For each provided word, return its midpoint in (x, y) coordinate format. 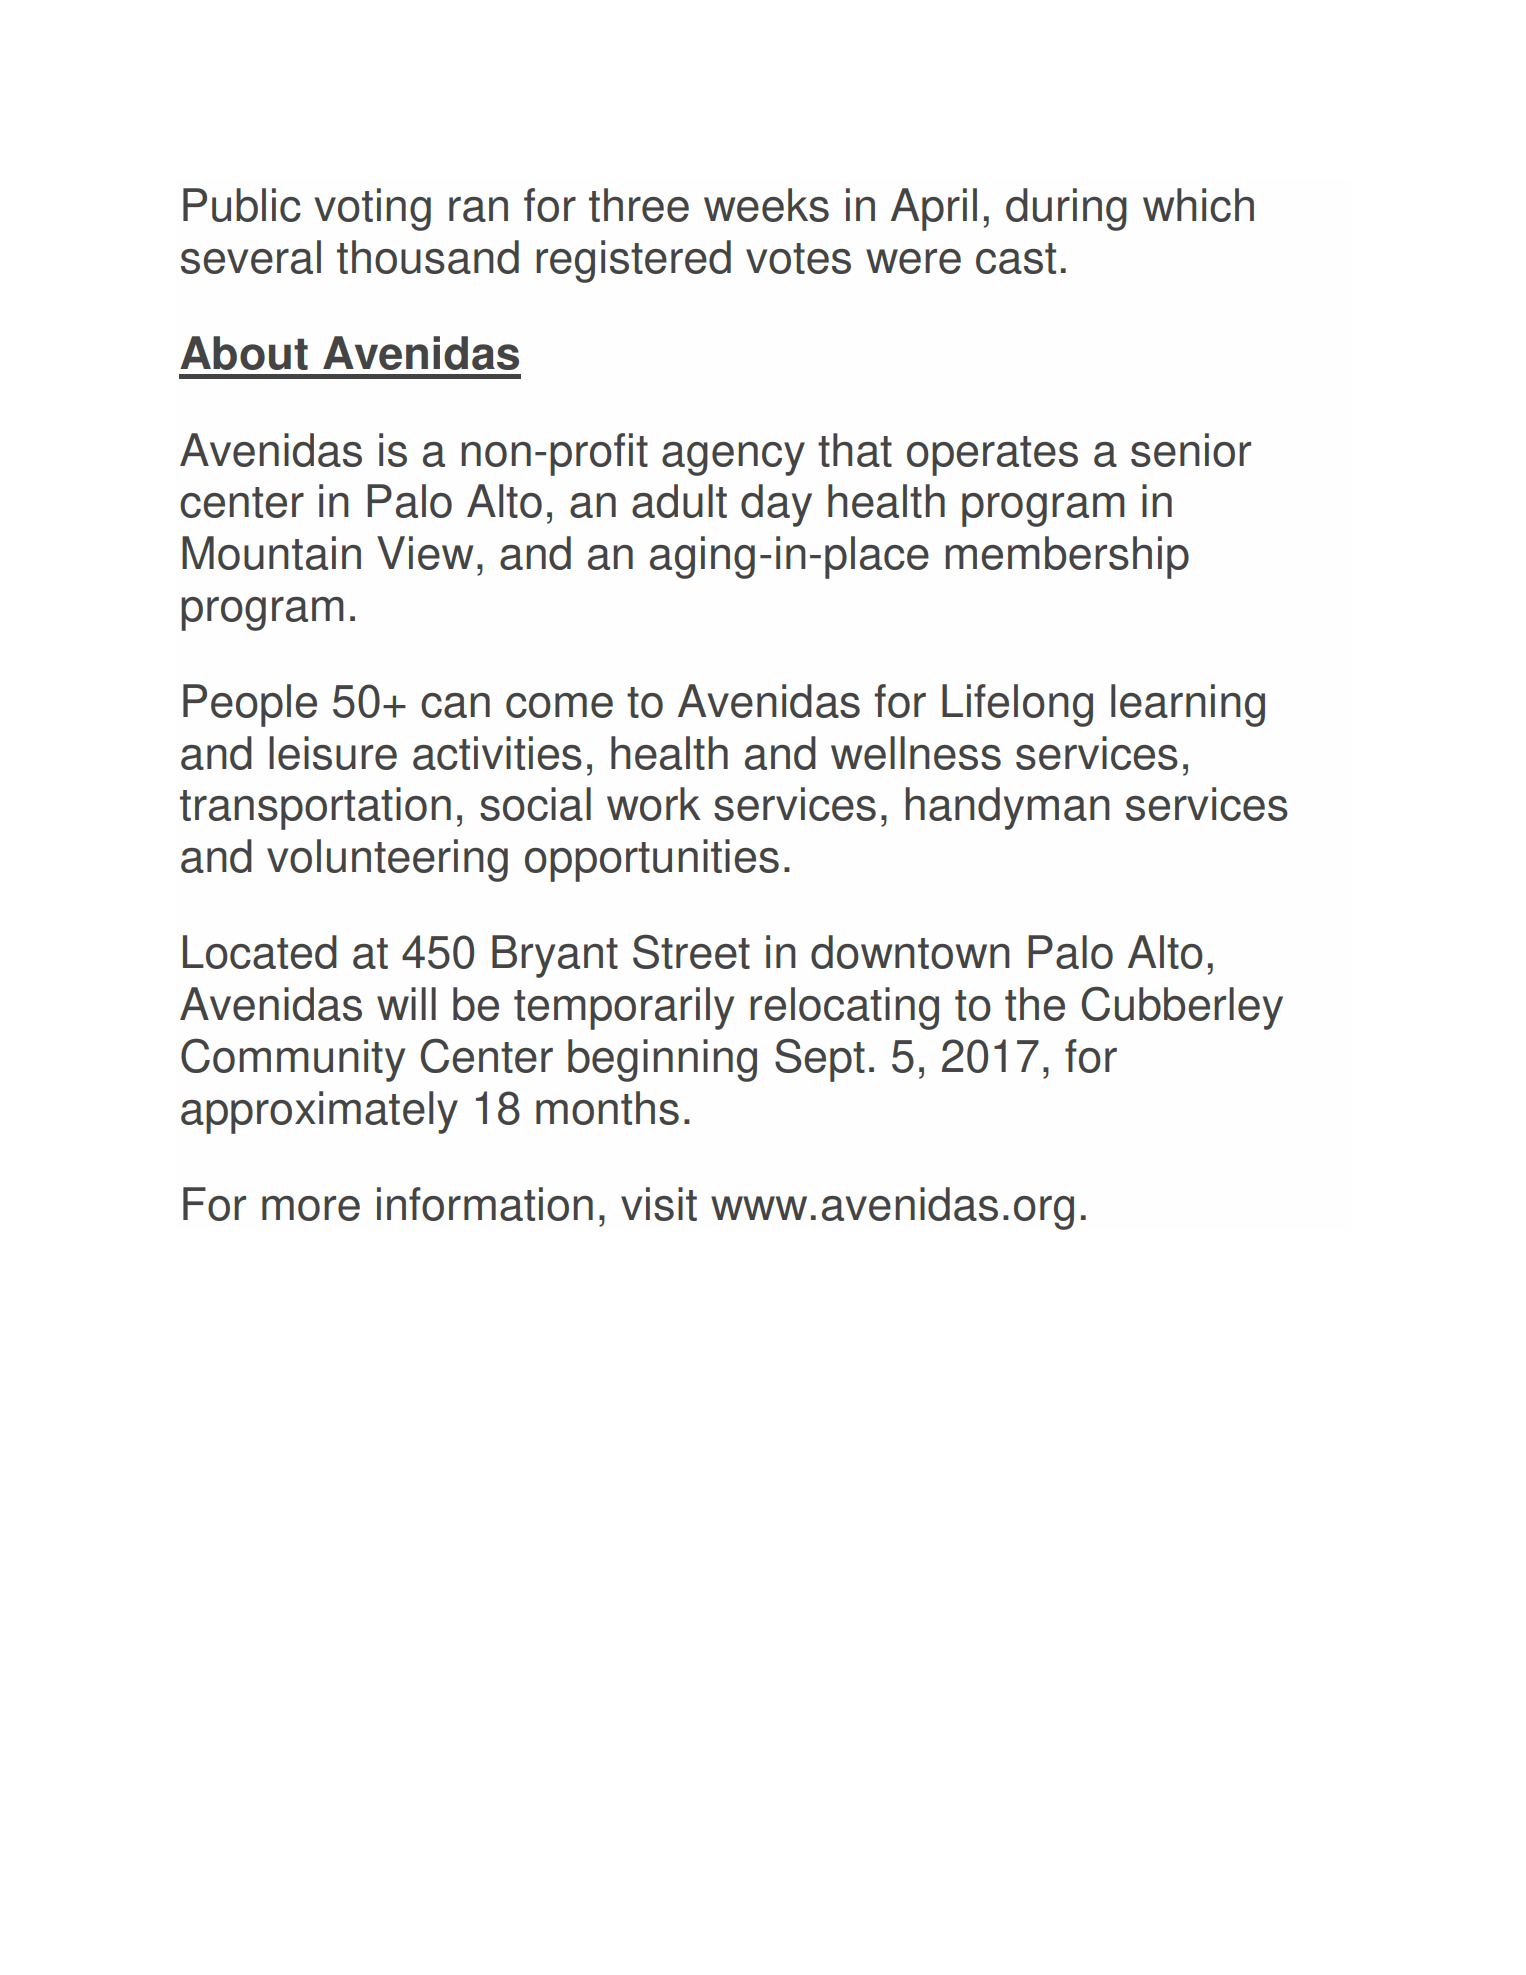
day (776, 505)
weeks (766, 205)
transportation (315, 808)
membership (1067, 557)
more (311, 1208)
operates (992, 456)
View (425, 553)
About (244, 353)
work (654, 804)
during (1066, 209)
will (406, 1003)
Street (691, 951)
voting (372, 209)
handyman (1007, 808)
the (1035, 1004)
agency (733, 459)
